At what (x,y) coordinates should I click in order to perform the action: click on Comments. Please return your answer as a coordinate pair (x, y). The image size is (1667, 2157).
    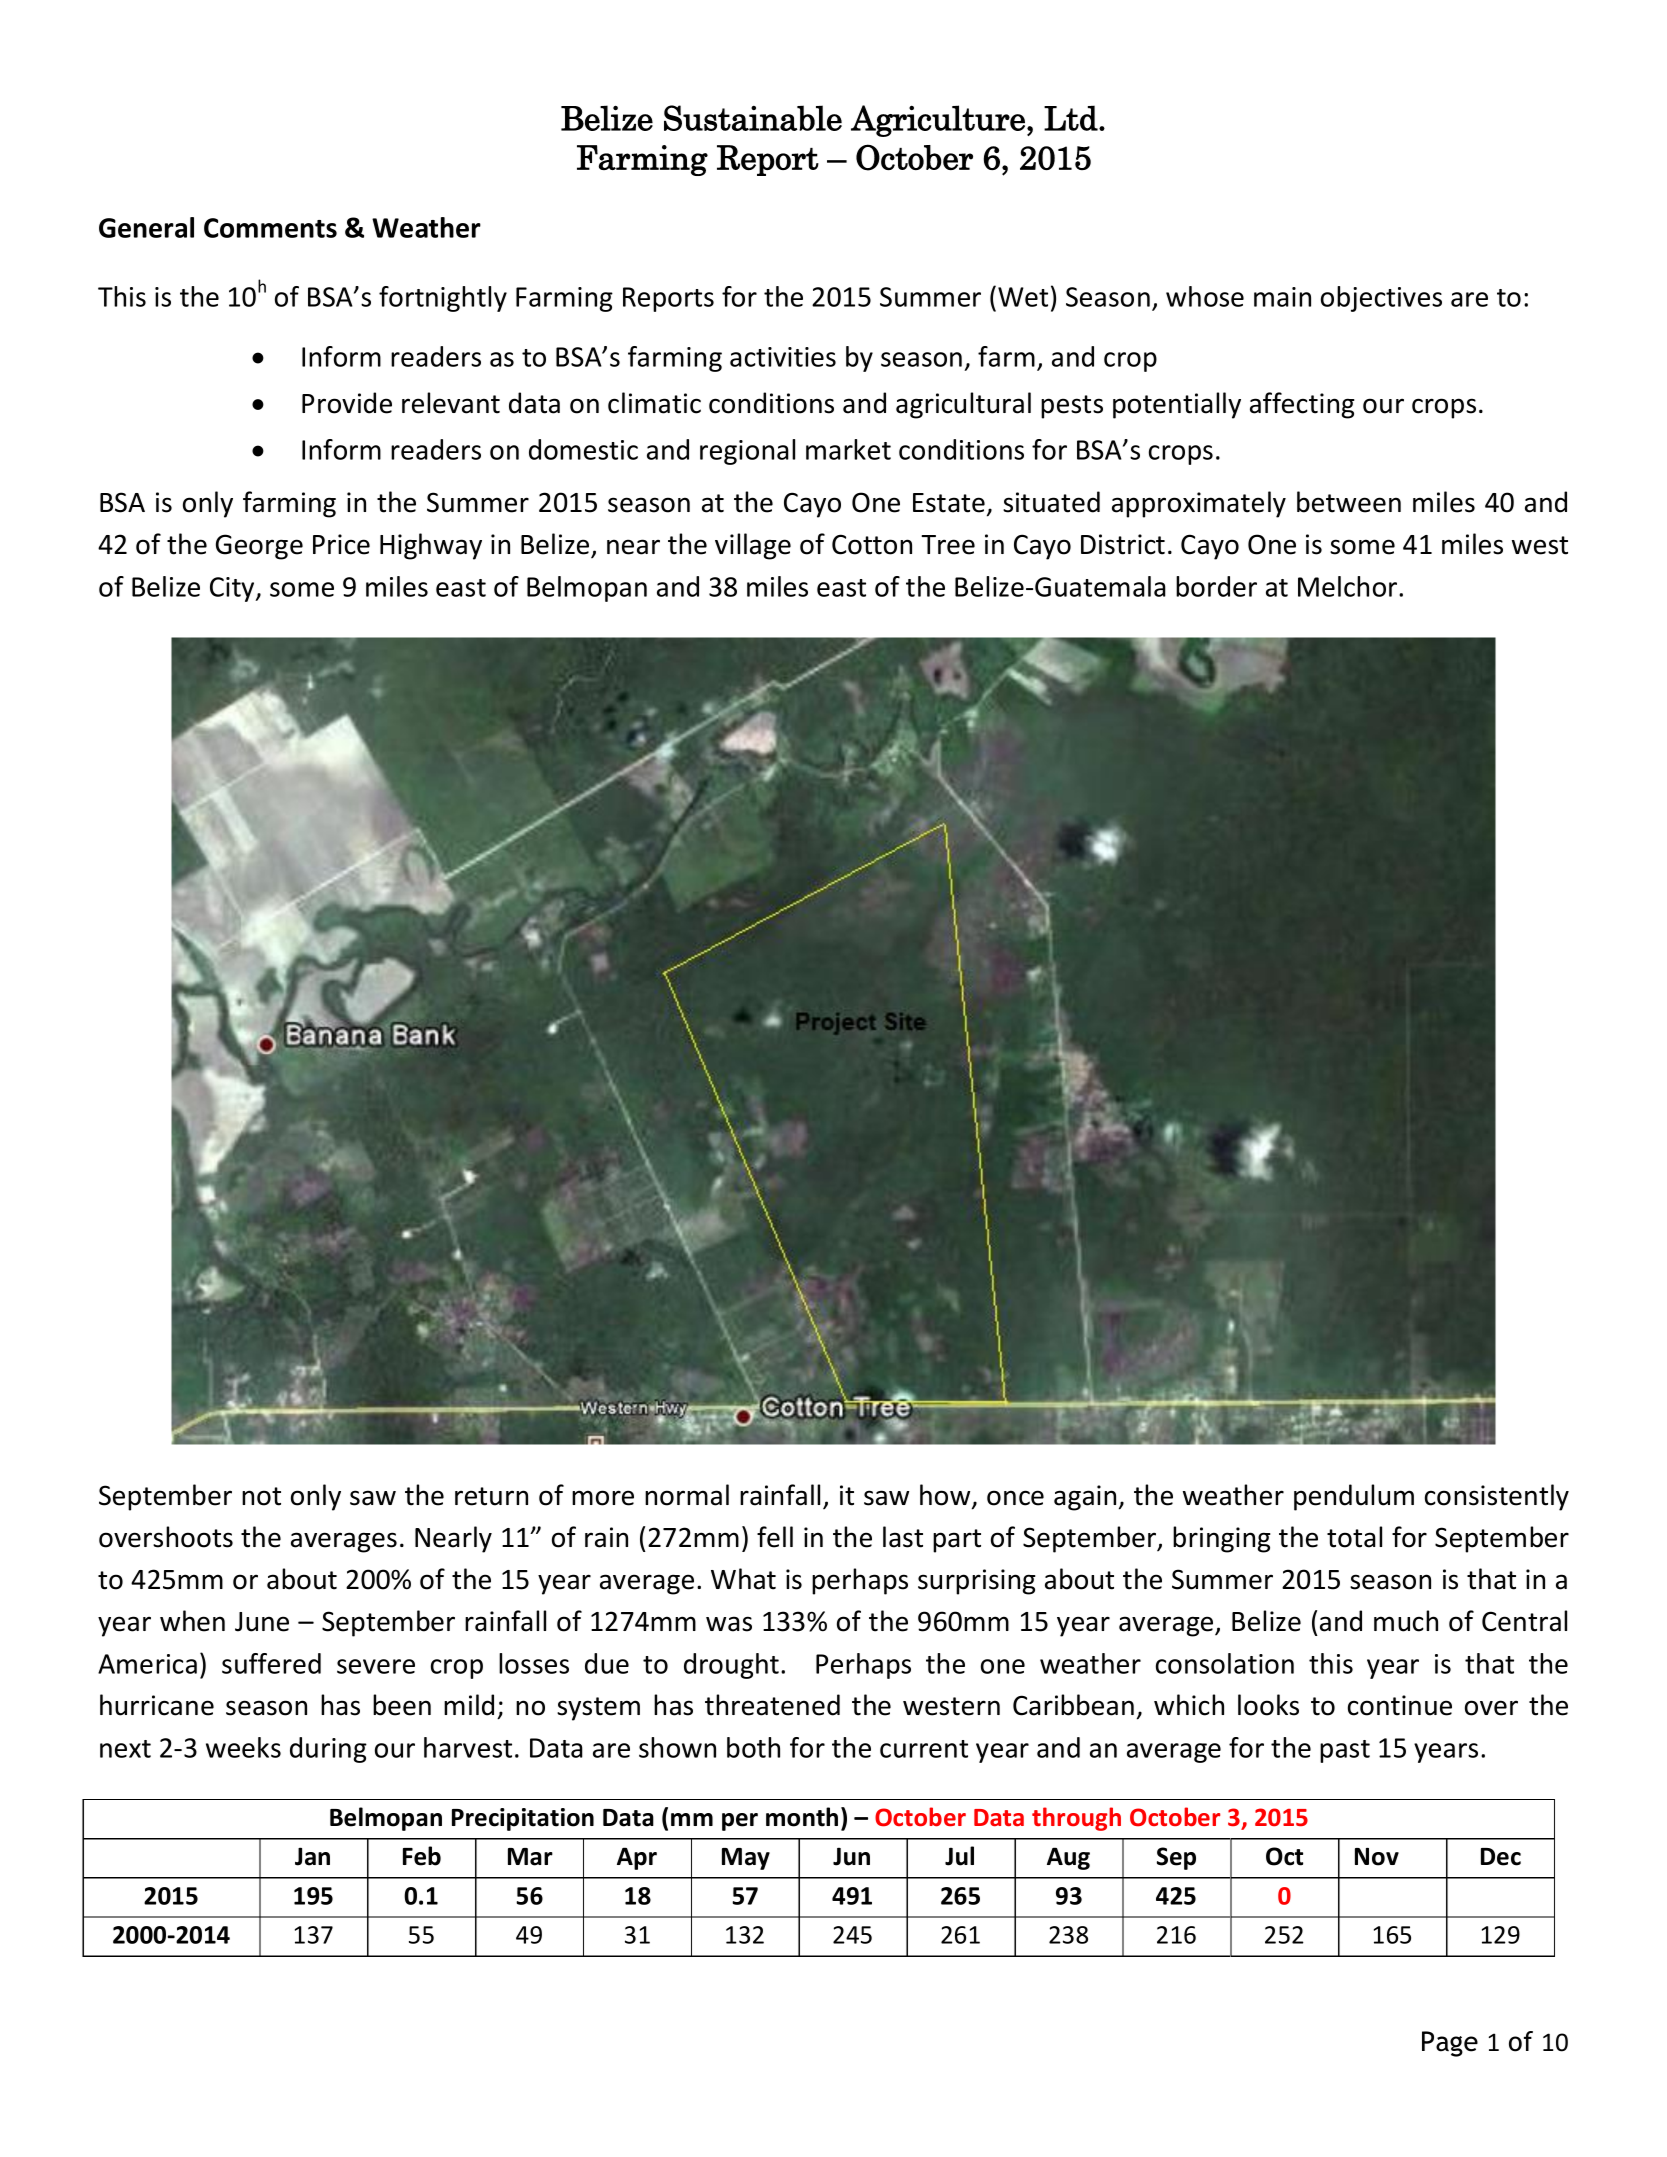
    Looking at the image, I should click on (270, 228).
